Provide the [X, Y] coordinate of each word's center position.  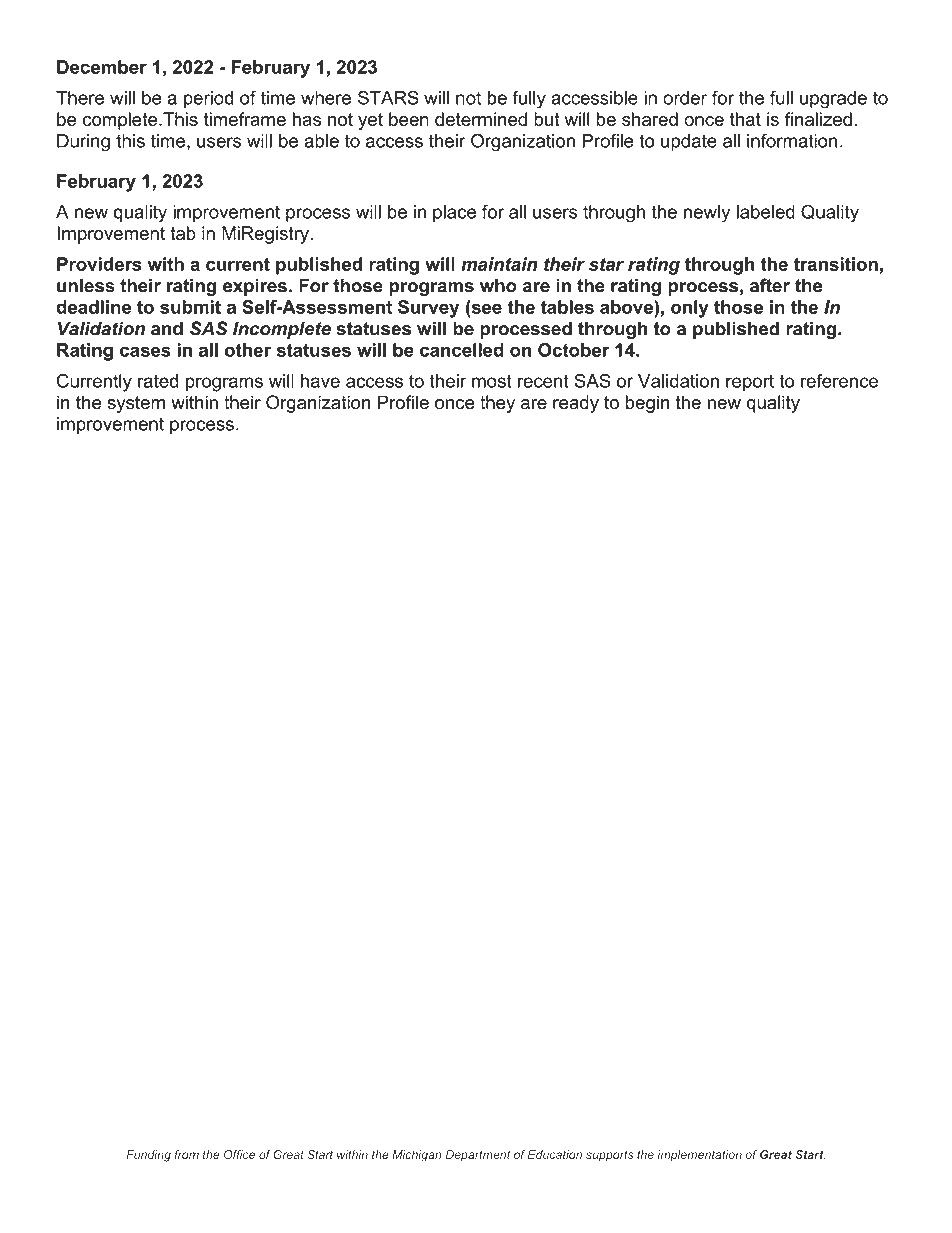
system [136, 404]
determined [481, 119]
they [497, 404]
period [209, 99]
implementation [699, 1156]
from [186, 1154]
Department [477, 1156]
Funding [148, 1156]
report [750, 383]
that [745, 119]
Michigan [417, 1156]
